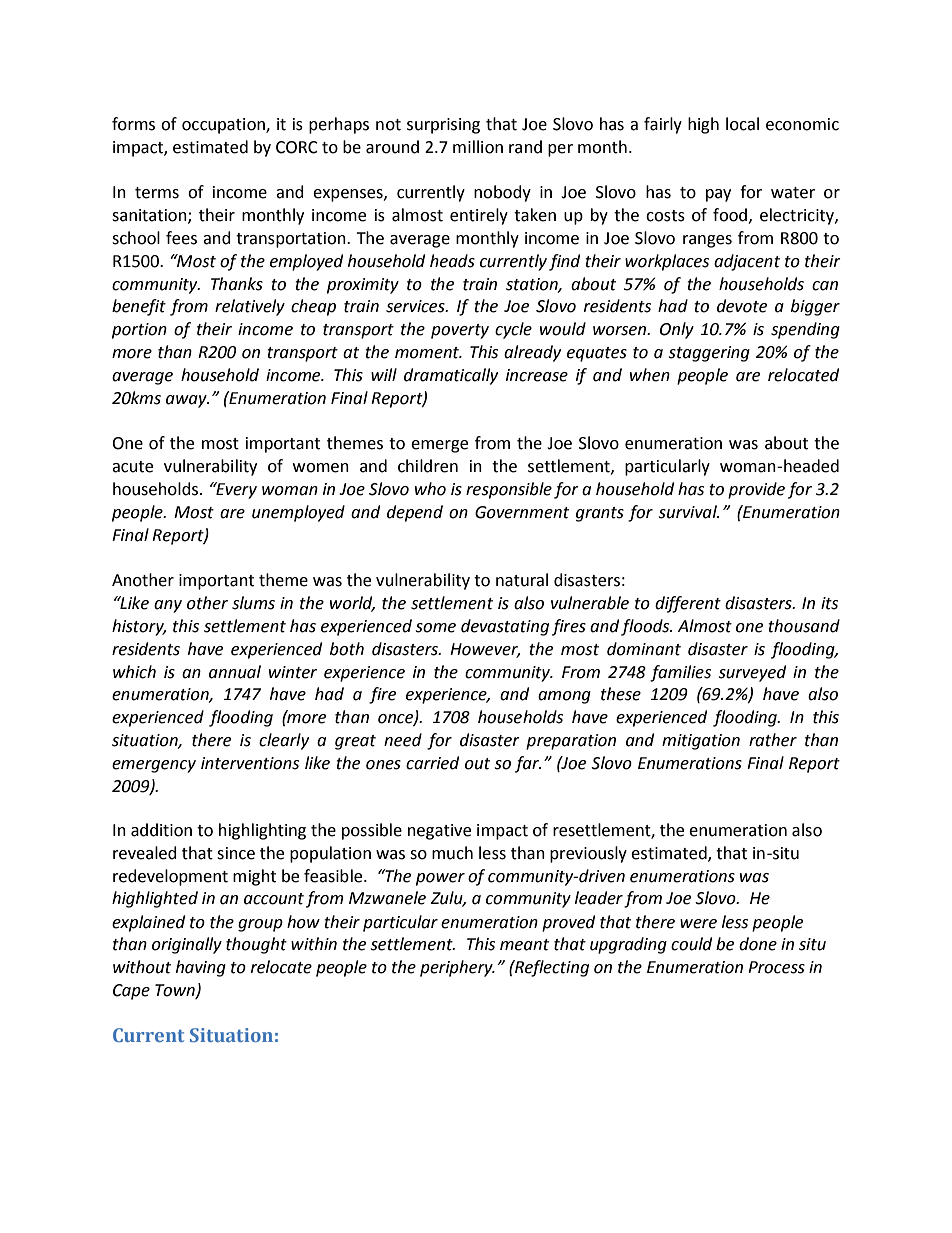  What do you see at coordinates (478, 147) in the screenshot?
I see `million` at bounding box center [478, 147].
